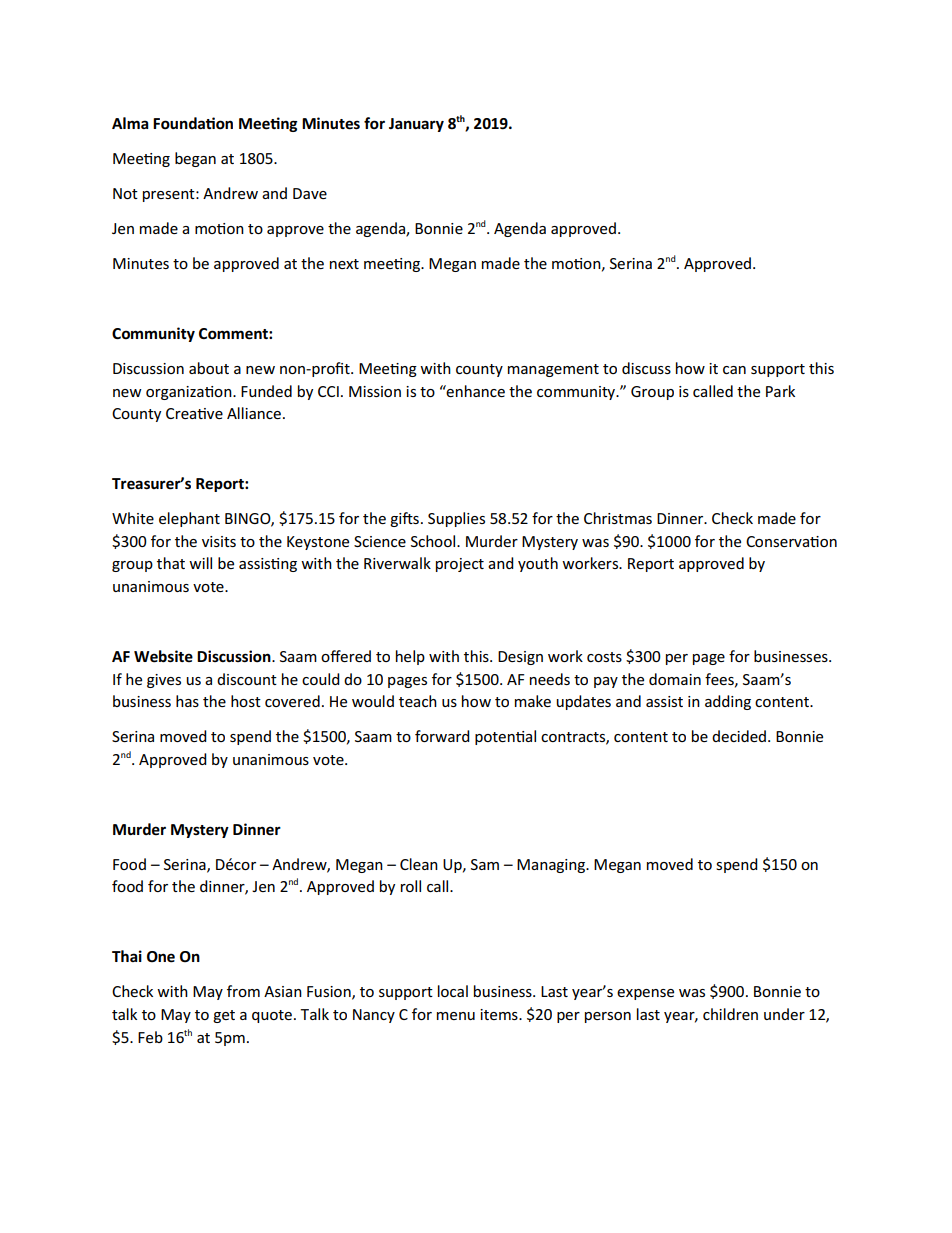 The height and width of the page is (1233, 952). What do you see at coordinates (475, 391) in the page?
I see `enhance` at bounding box center [475, 391].
